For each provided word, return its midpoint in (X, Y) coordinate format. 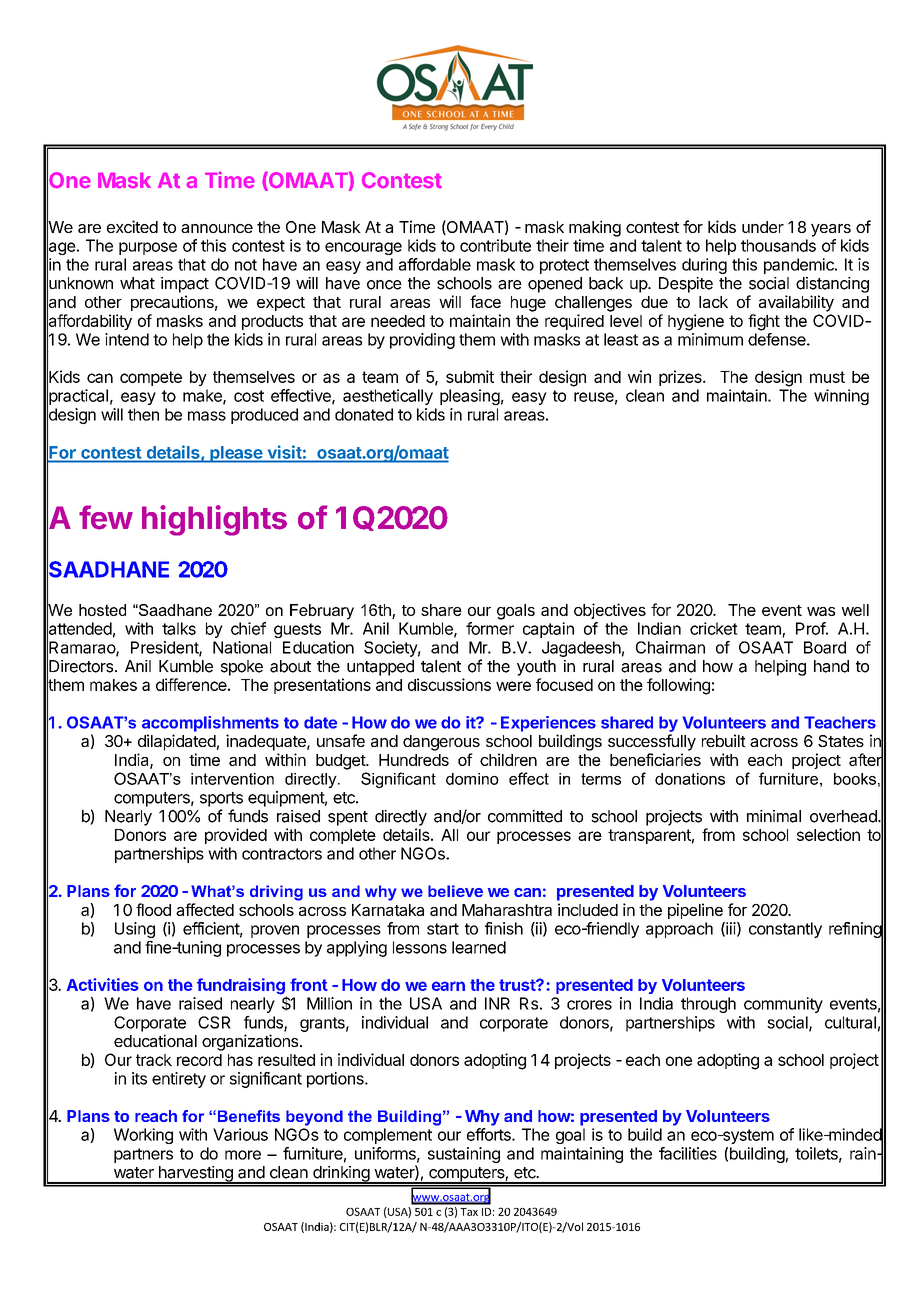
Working (143, 1136)
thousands (778, 245)
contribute (495, 245)
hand (831, 666)
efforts (490, 1134)
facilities (688, 1153)
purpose (148, 248)
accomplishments (210, 724)
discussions (449, 684)
